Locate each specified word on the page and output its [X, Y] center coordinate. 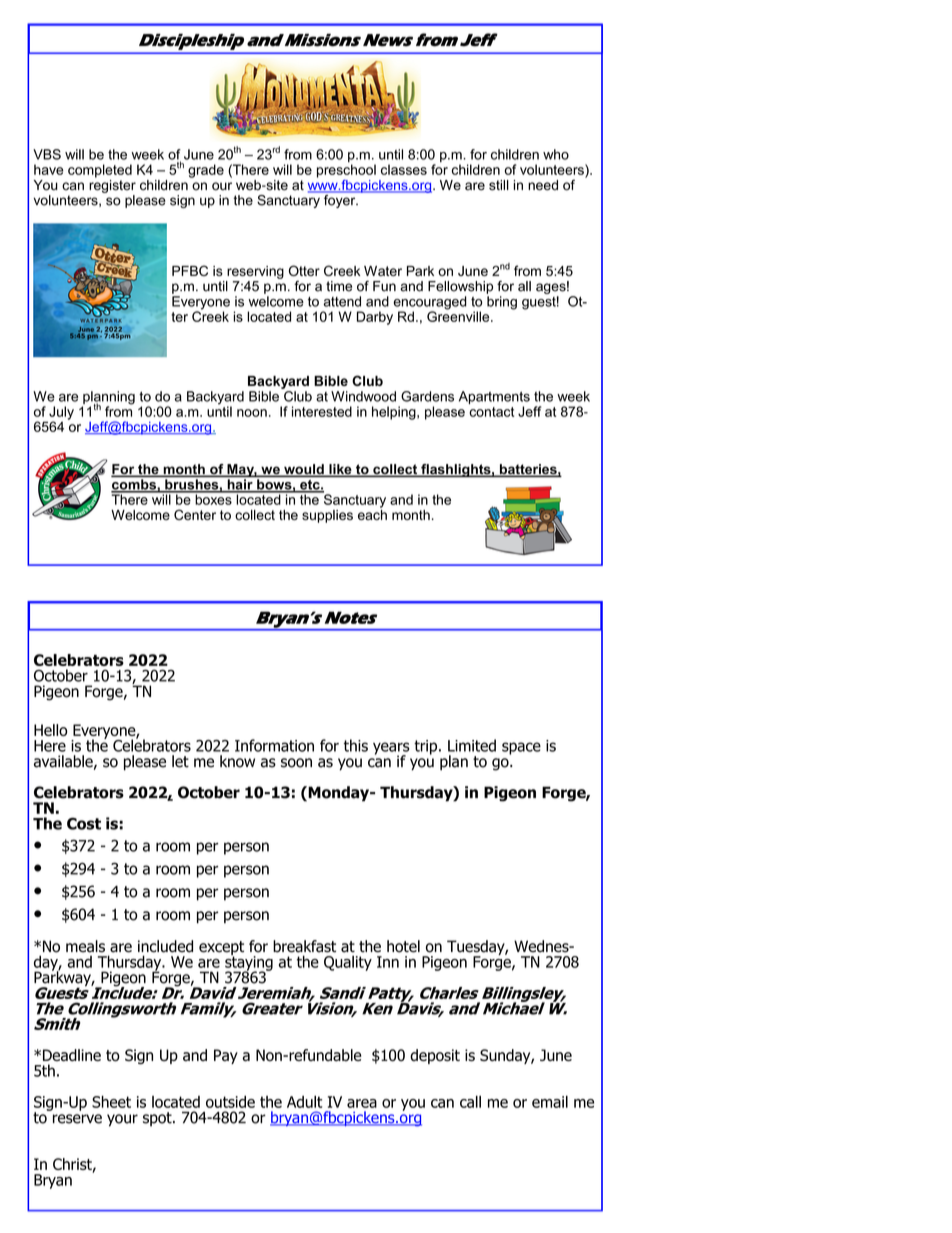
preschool [346, 171]
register [112, 185]
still [499, 185]
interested [322, 411]
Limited [472, 745]
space [521, 748]
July [61, 414]
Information [274, 745]
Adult [304, 1102]
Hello [50, 730]
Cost [84, 823]
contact [491, 412]
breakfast [304, 946]
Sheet [111, 1101]
